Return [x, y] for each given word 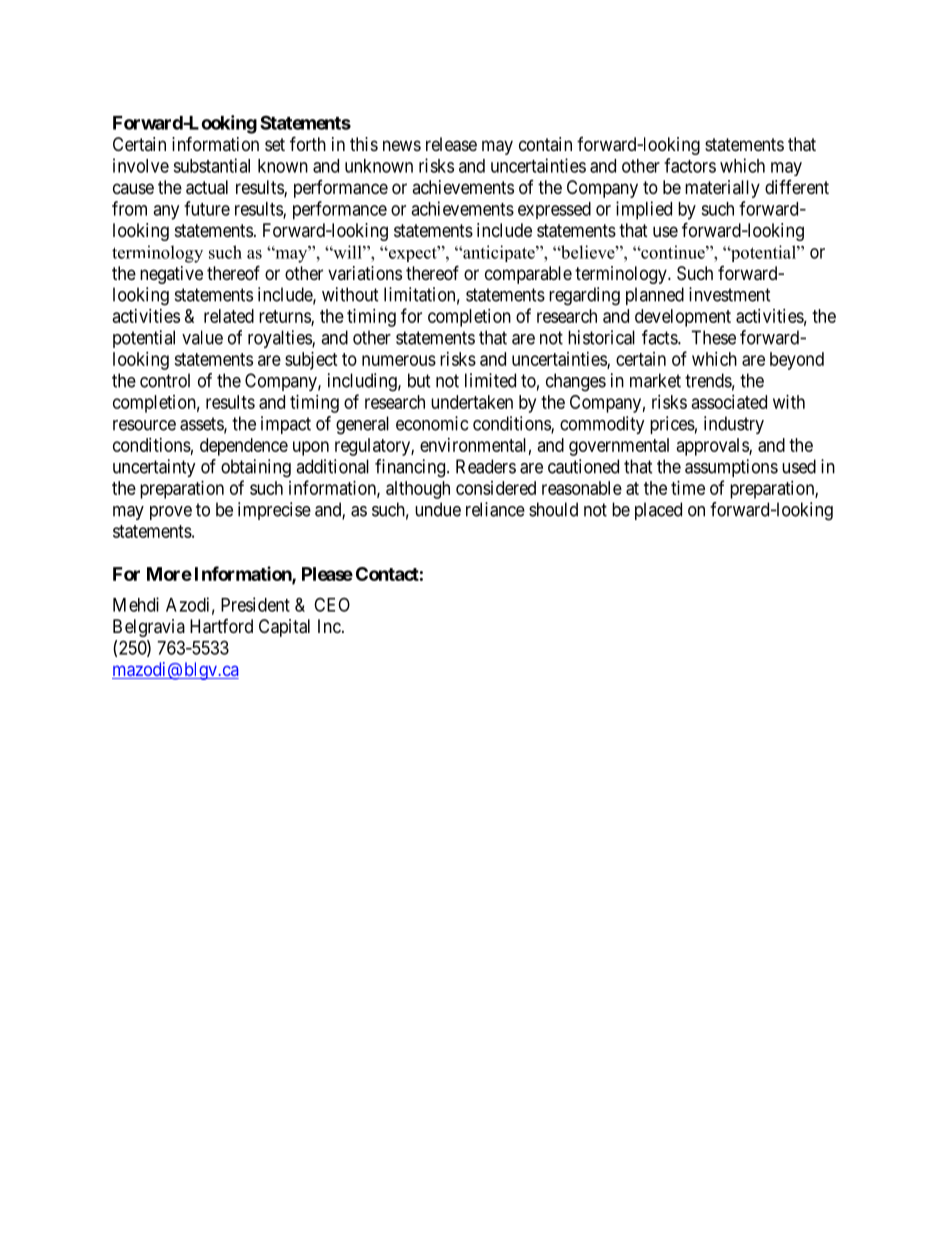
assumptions [731, 468]
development [683, 318]
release [451, 144]
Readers [486, 466]
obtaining [256, 468]
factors [690, 165]
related [229, 316]
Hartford [221, 626]
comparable [528, 275]
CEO [332, 604]
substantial [211, 165]
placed [658, 511]
